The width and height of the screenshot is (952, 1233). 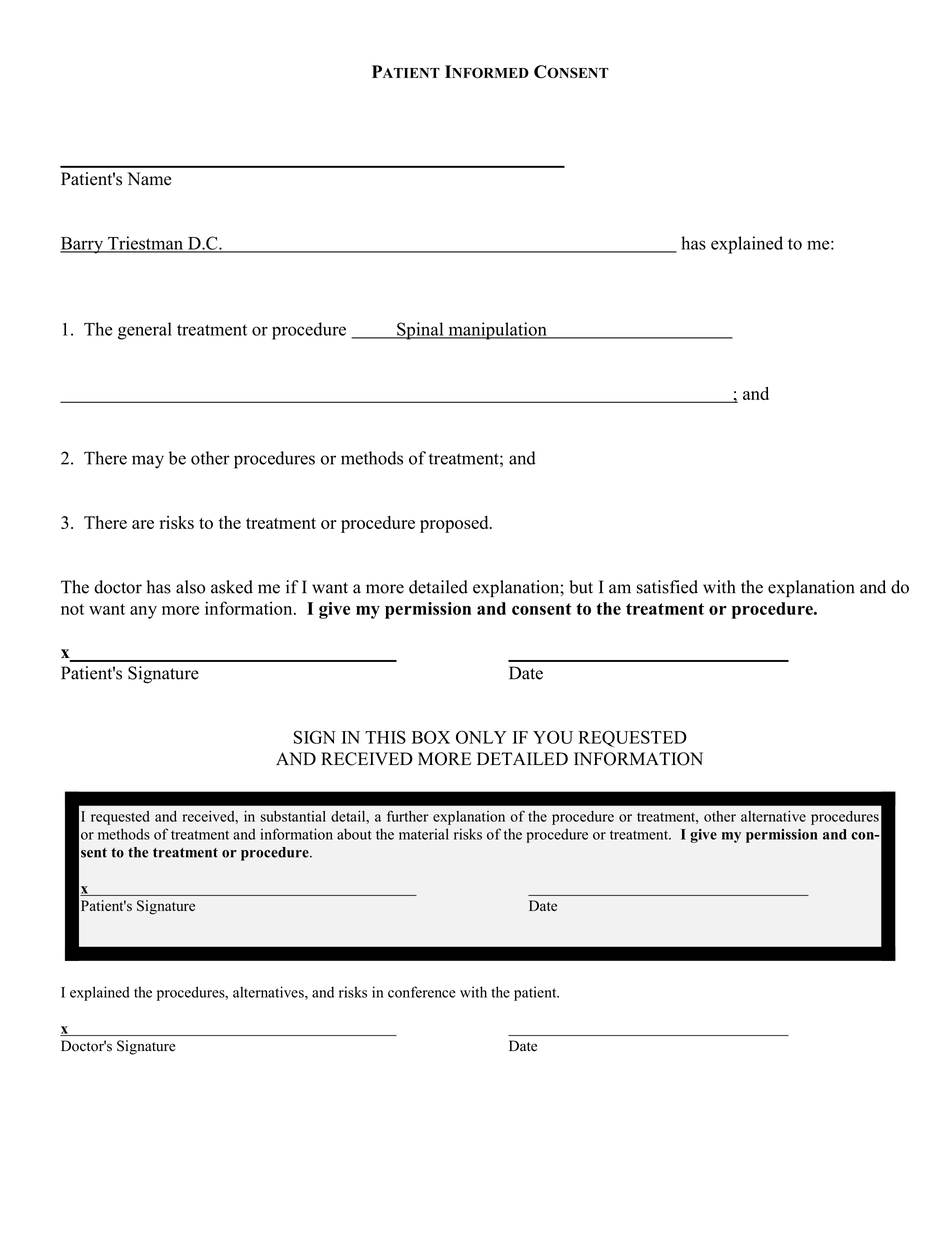 What do you see at coordinates (143, 612) in the screenshot?
I see `any` at bounding box center [143, 612].
